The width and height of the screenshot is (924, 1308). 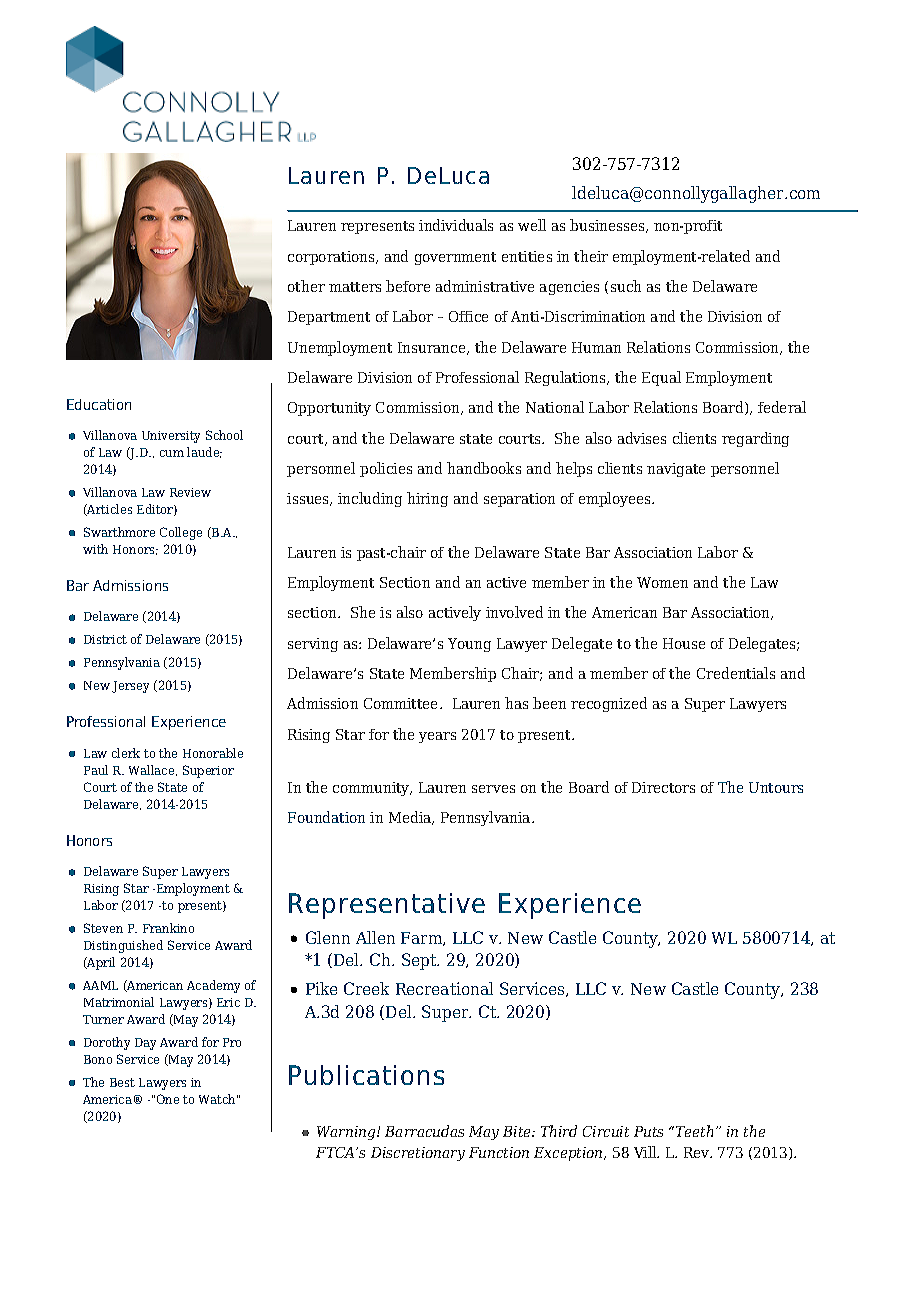 I want to click on One, so click(x=168, y=1099).
